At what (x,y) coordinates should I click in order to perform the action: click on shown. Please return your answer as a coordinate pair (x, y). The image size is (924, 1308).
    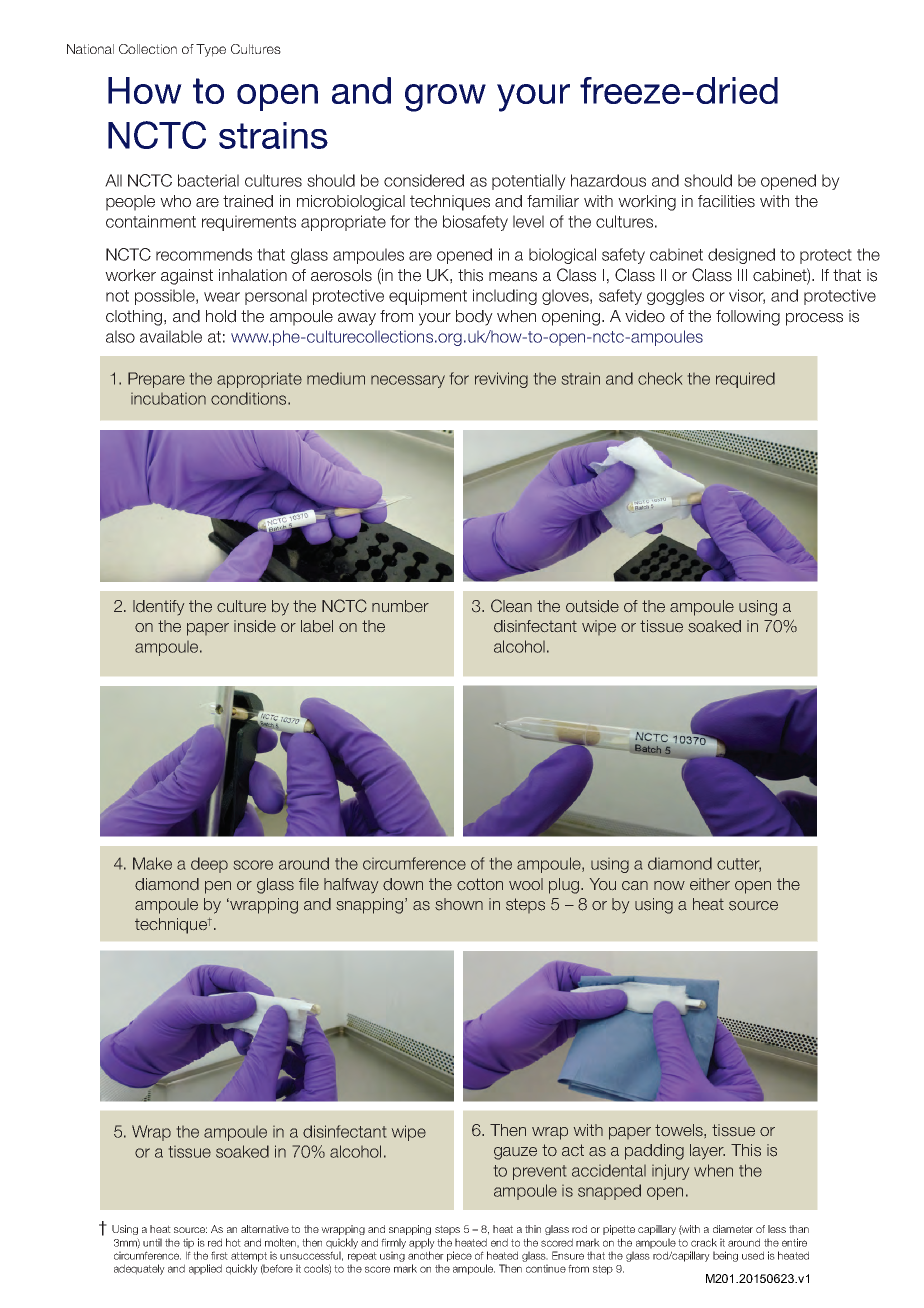
    Looking at the image, I should click on (459, 904).
